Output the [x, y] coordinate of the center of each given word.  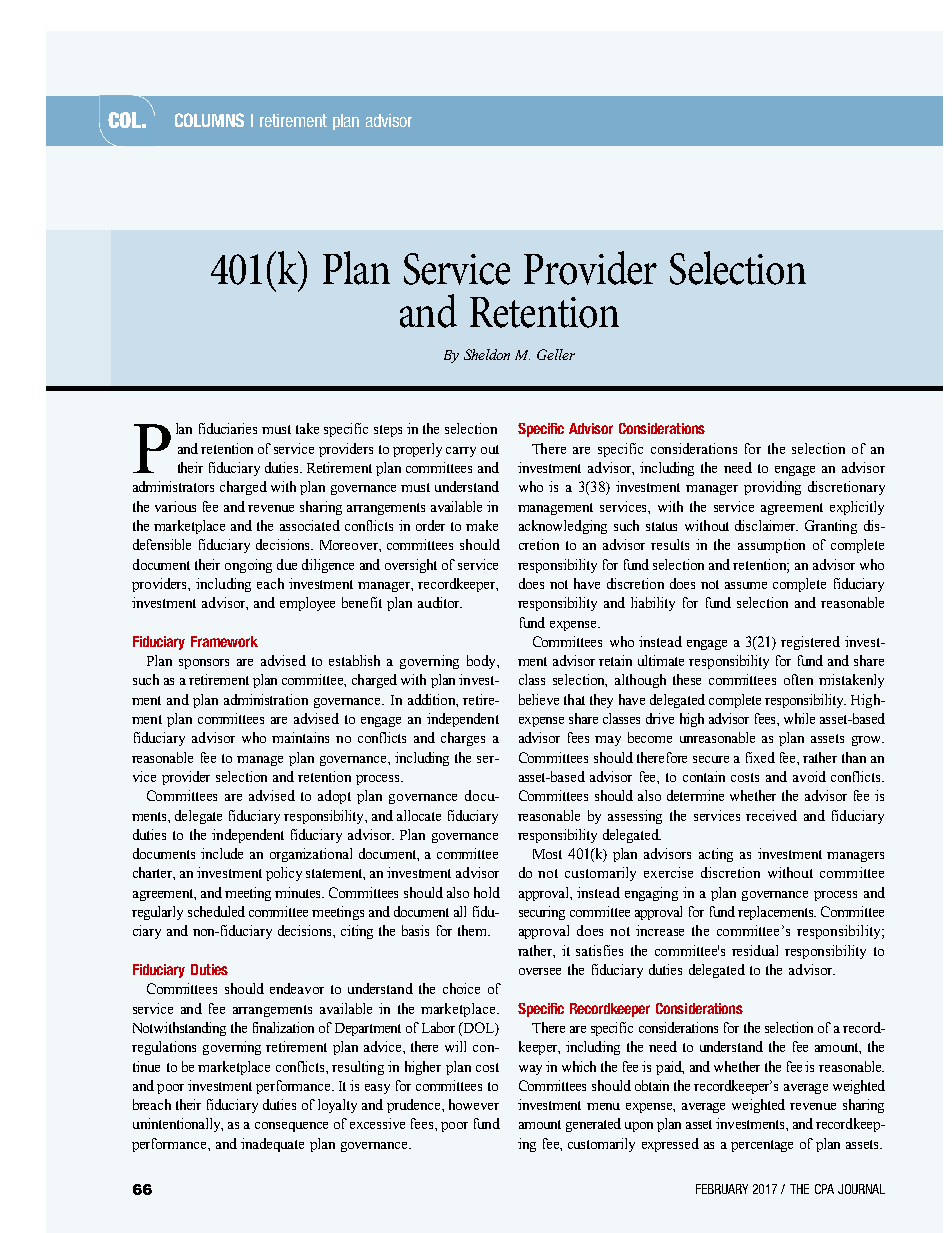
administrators [173, 486]
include [222, 853]
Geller [556, 354]
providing [772, 488]
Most [547, 854]
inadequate [272, 1145]
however [474, 1104]
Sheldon [487, 354]
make [482, 525]
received [771, 815]
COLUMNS [209, 120]
